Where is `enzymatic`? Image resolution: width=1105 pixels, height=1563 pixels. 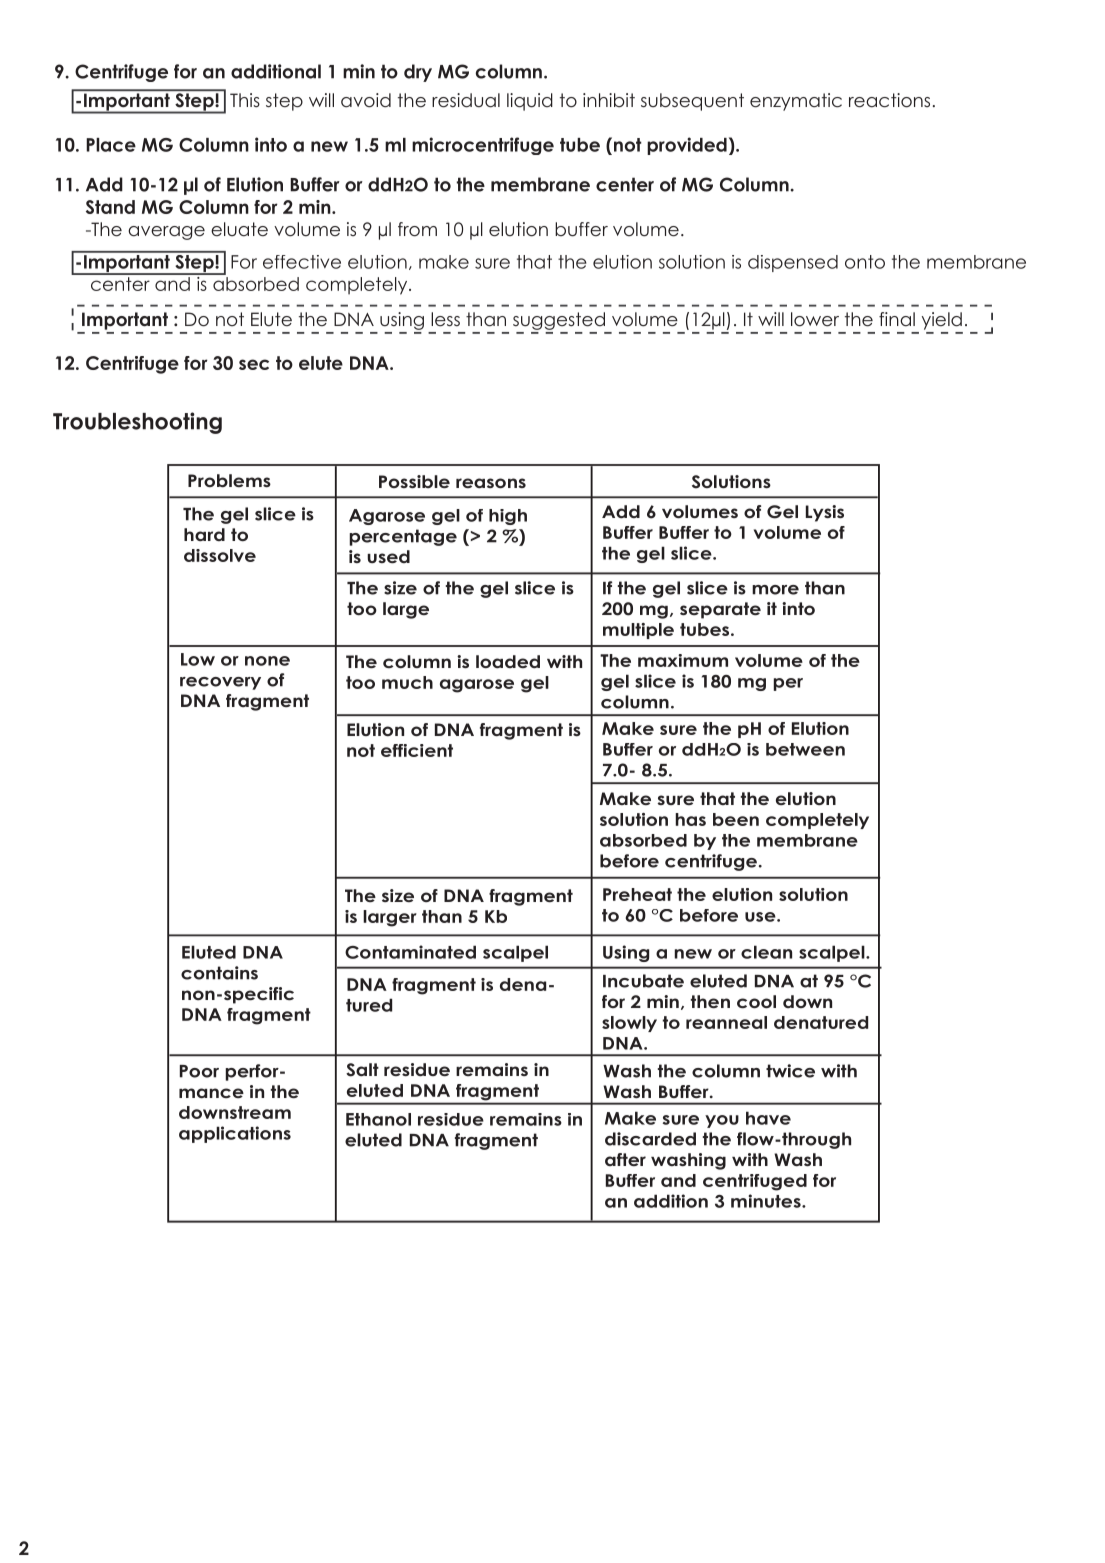 enzymatic is located at coordinates (796, 102).
